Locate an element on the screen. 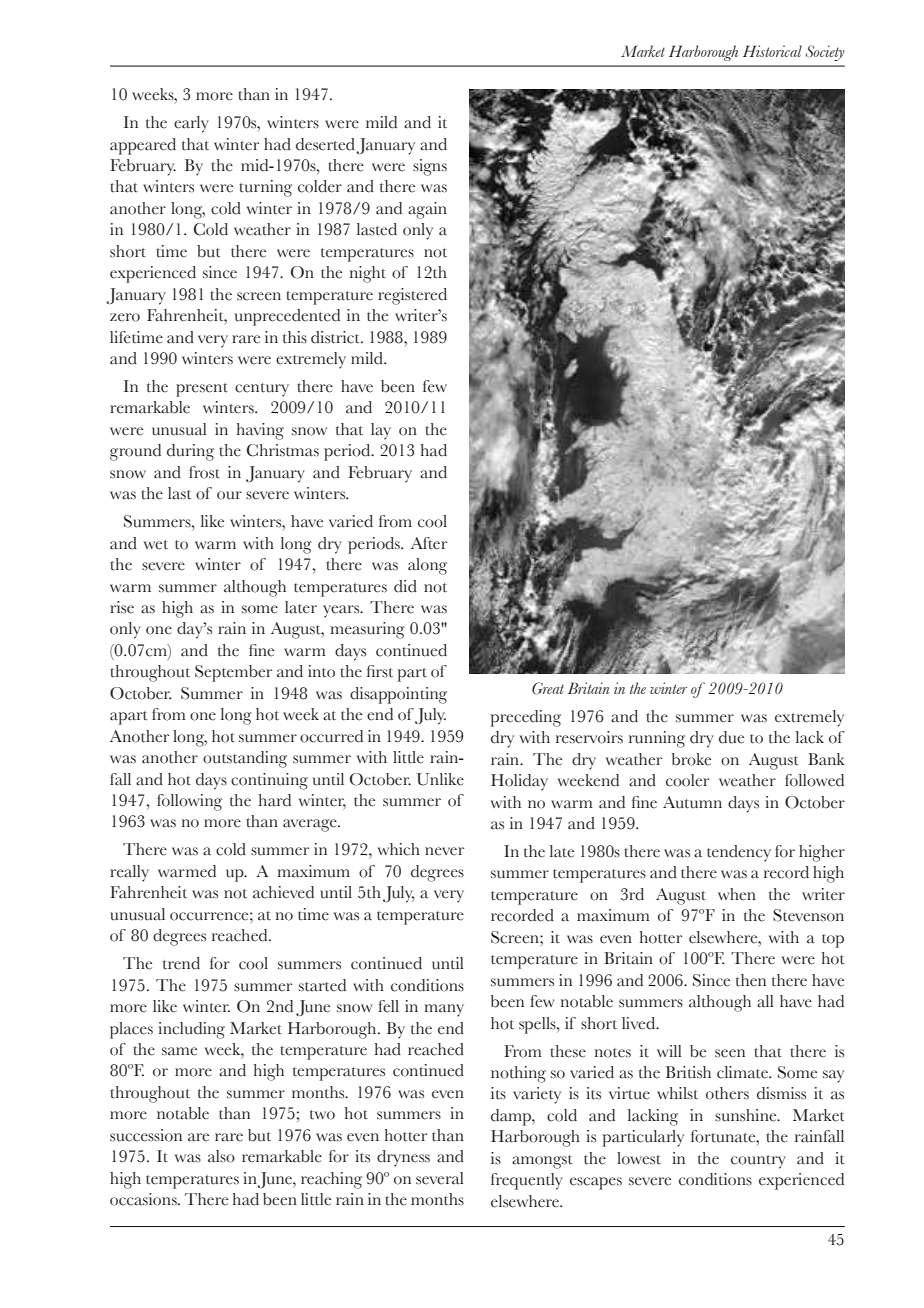 This screenshot has width=924, height=1308. due is located at coordinates (731, 737).
